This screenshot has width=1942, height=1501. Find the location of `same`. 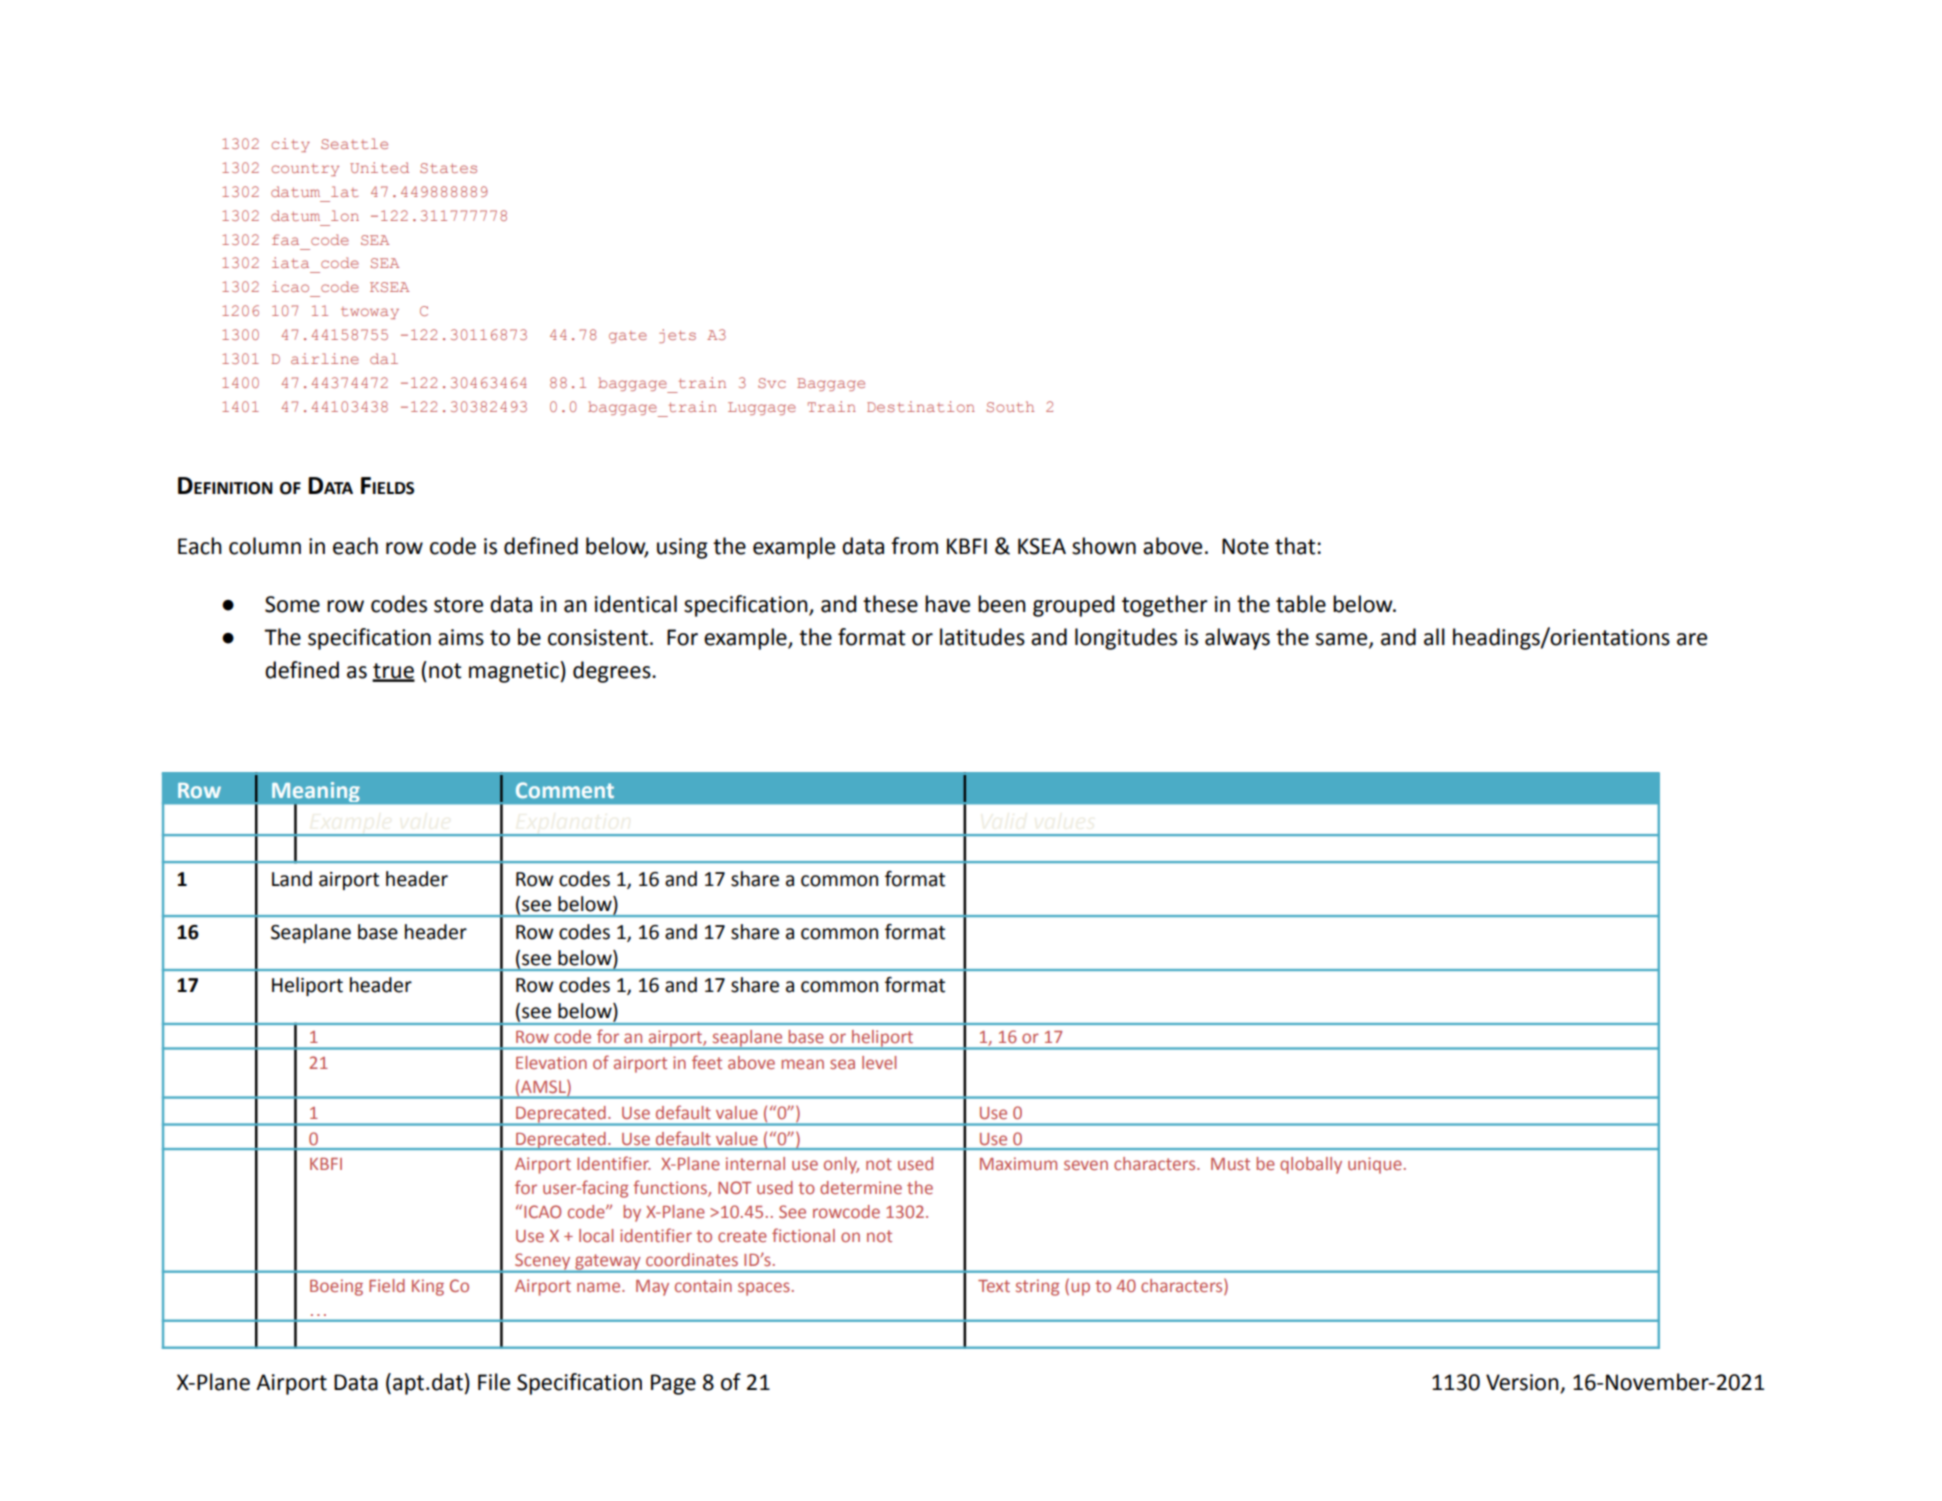

same is located at coordinates (1343, 640).
